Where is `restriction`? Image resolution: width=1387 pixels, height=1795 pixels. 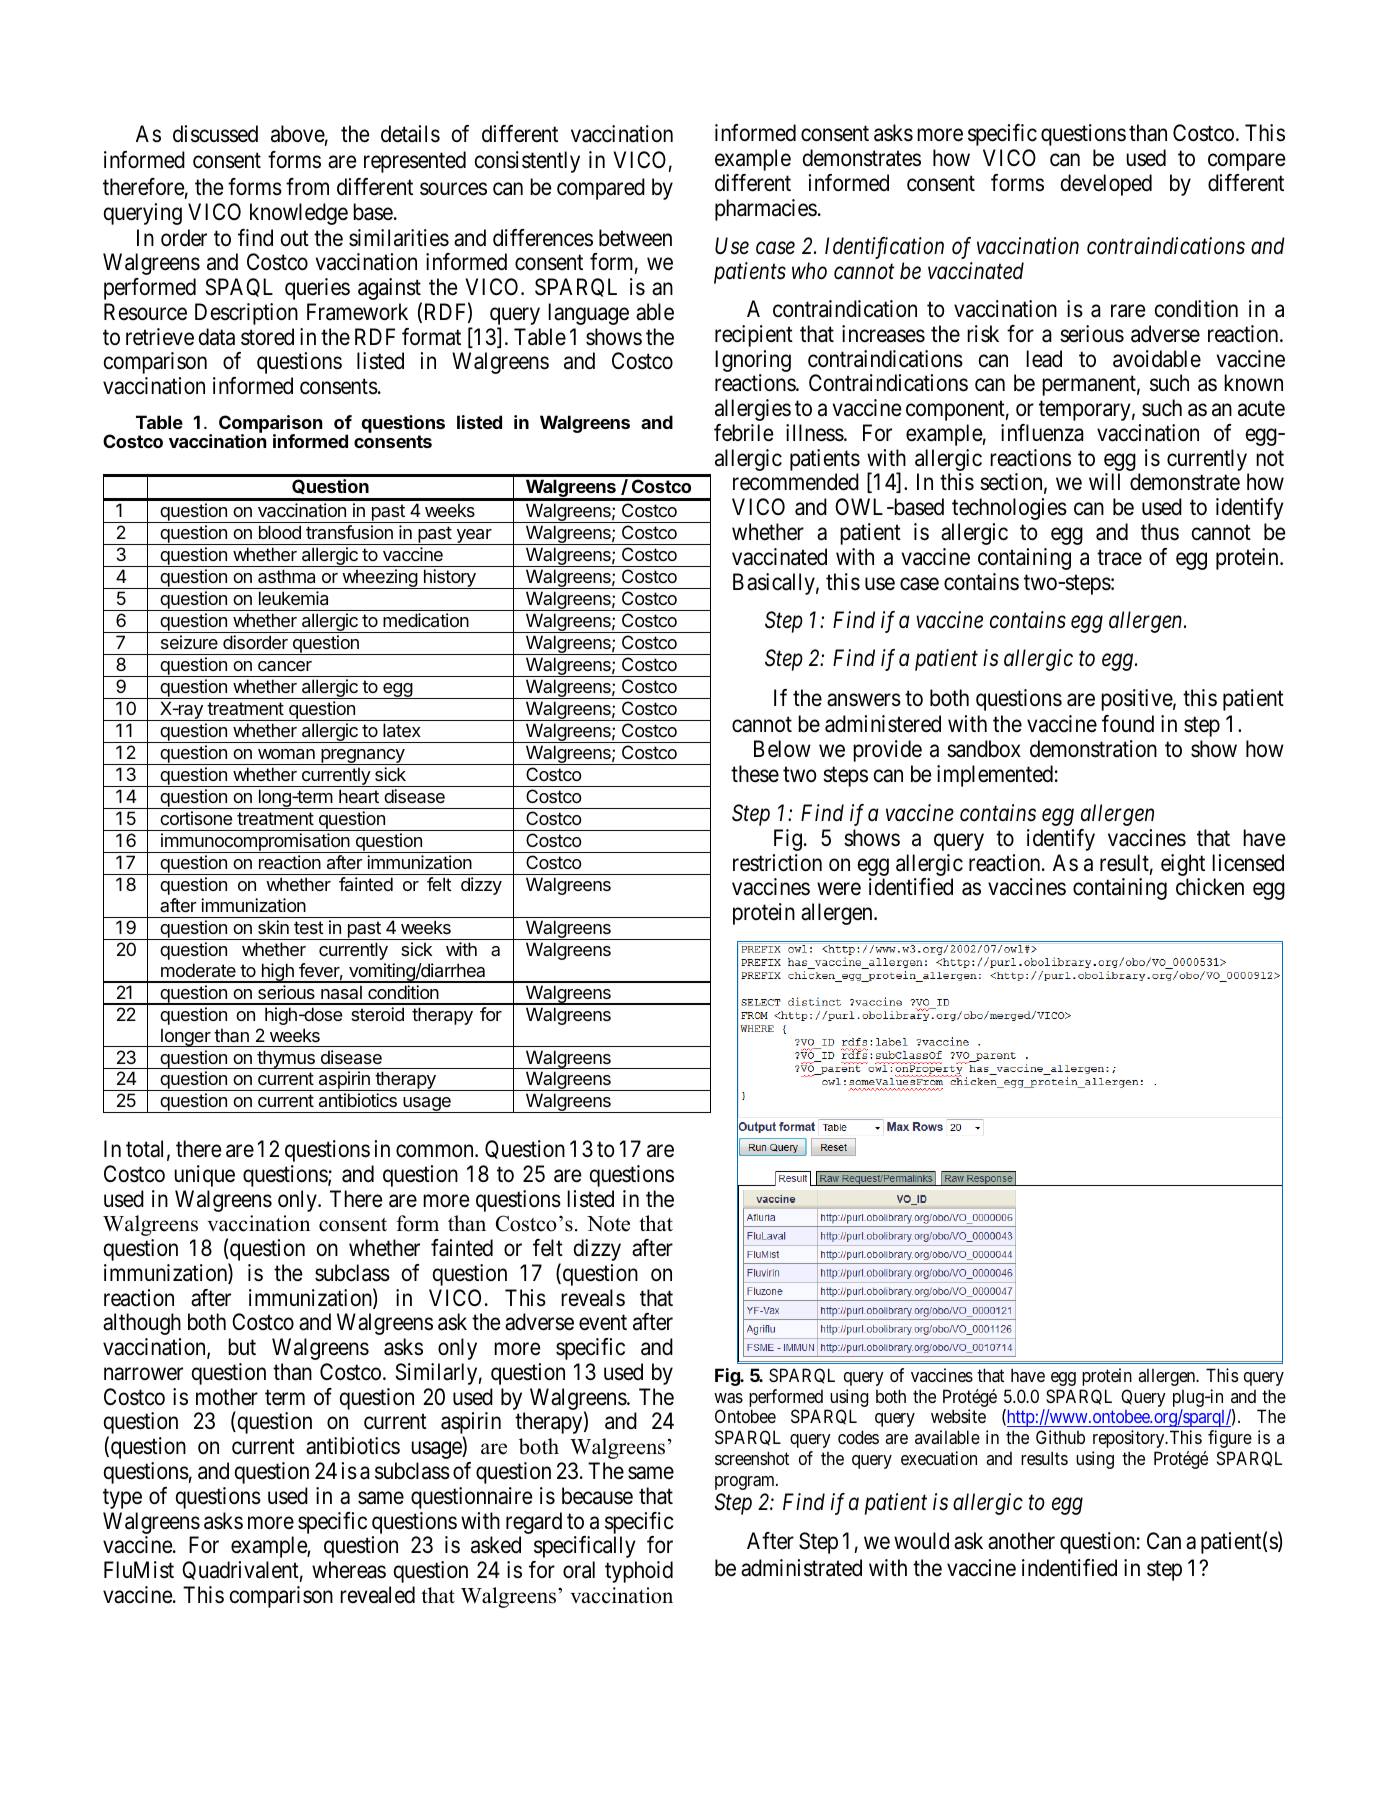
restriction is located at coordinates (777, 863).
